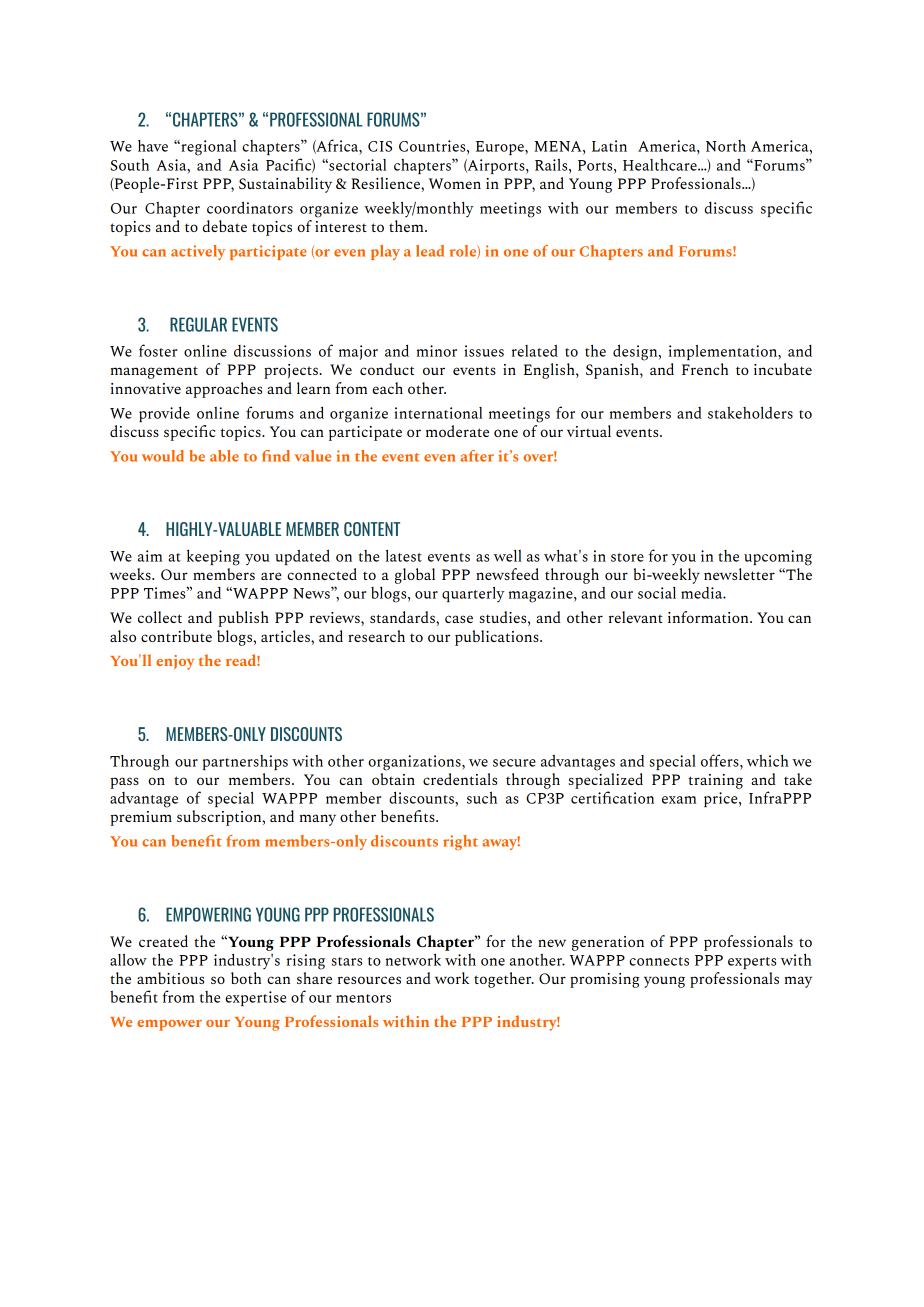  I want to click on North, so click(726, 146).
